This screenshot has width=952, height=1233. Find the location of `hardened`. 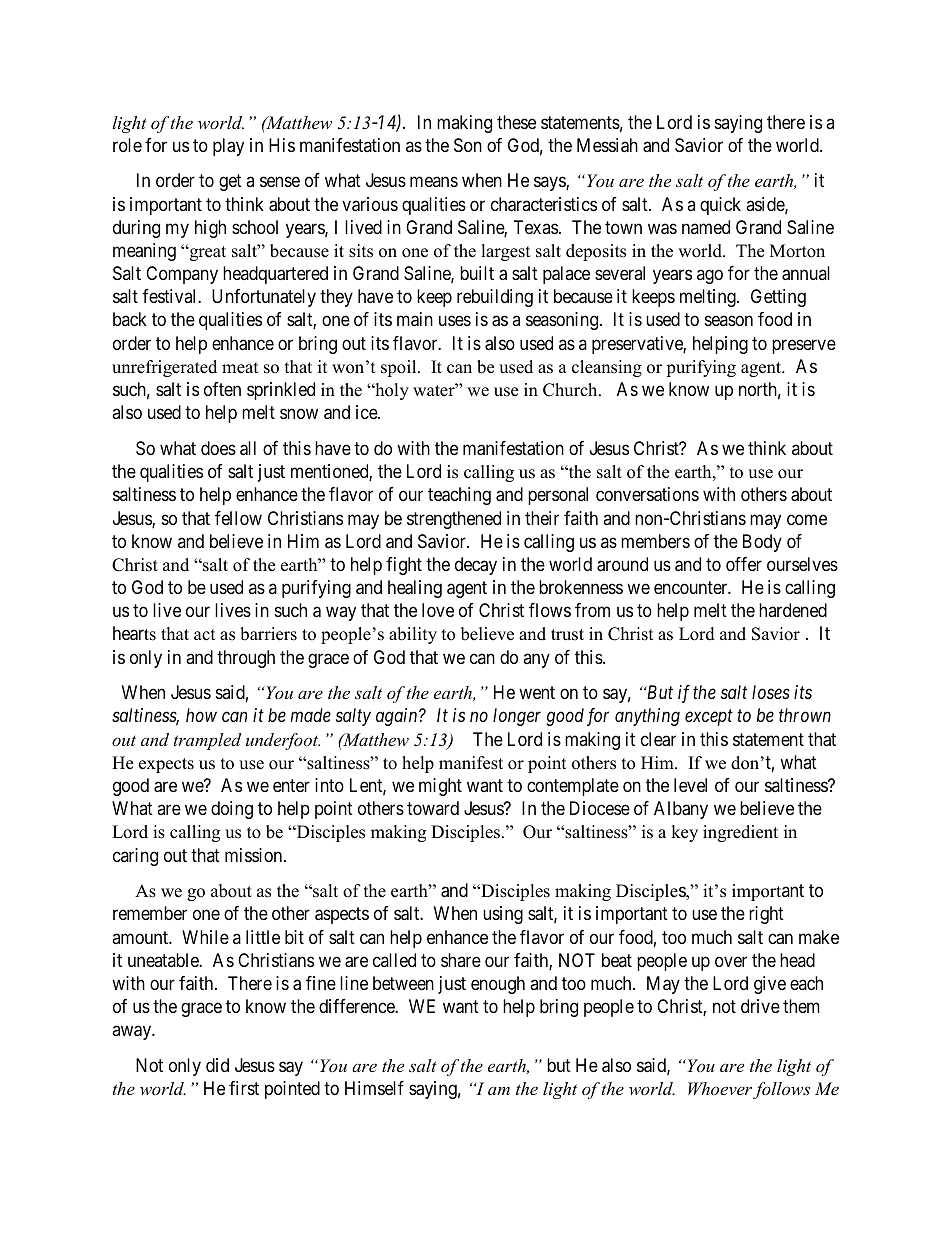

hardened is located at coordinates (793, 610).
